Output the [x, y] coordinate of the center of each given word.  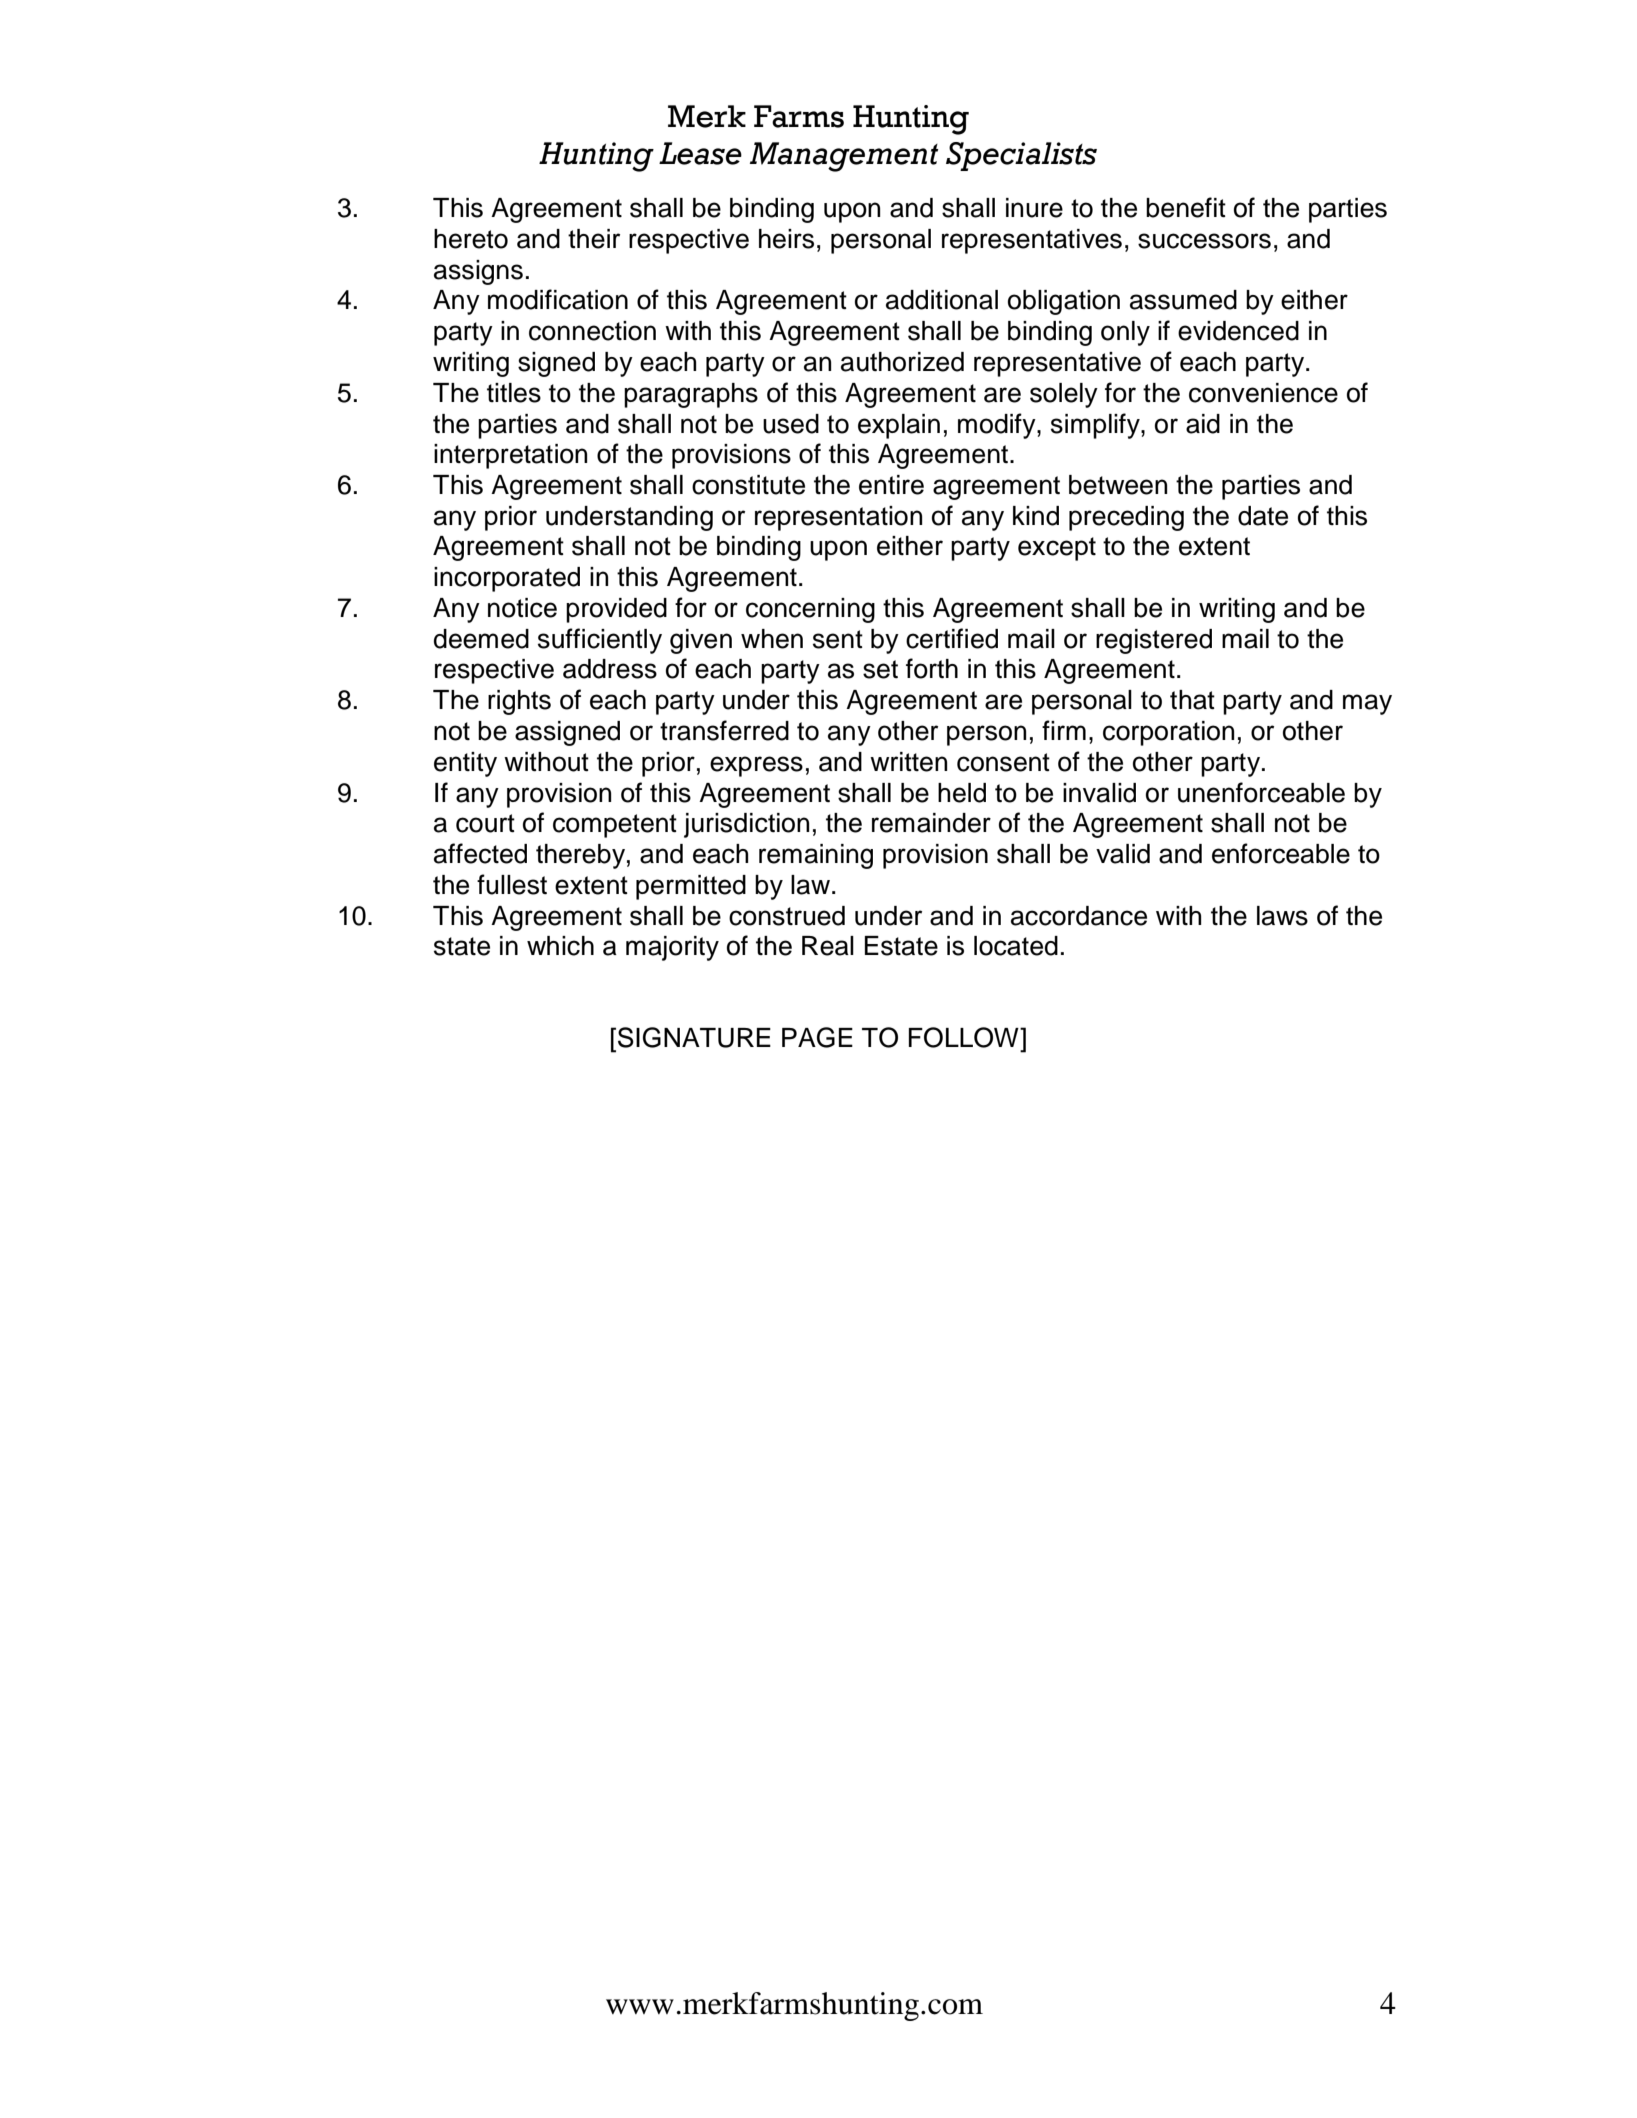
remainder [931, 823]
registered [1154, 641]
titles [514, 393]
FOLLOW [965, 1037]
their [594, 239]
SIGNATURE [694, 1037]
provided [616, 610]
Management [844, 157]
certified [952, 638]
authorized [902, 362]
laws [1282, 916]
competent [615, 826]
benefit [1186, 207]
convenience [1263, 393]
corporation [1168, 733]
